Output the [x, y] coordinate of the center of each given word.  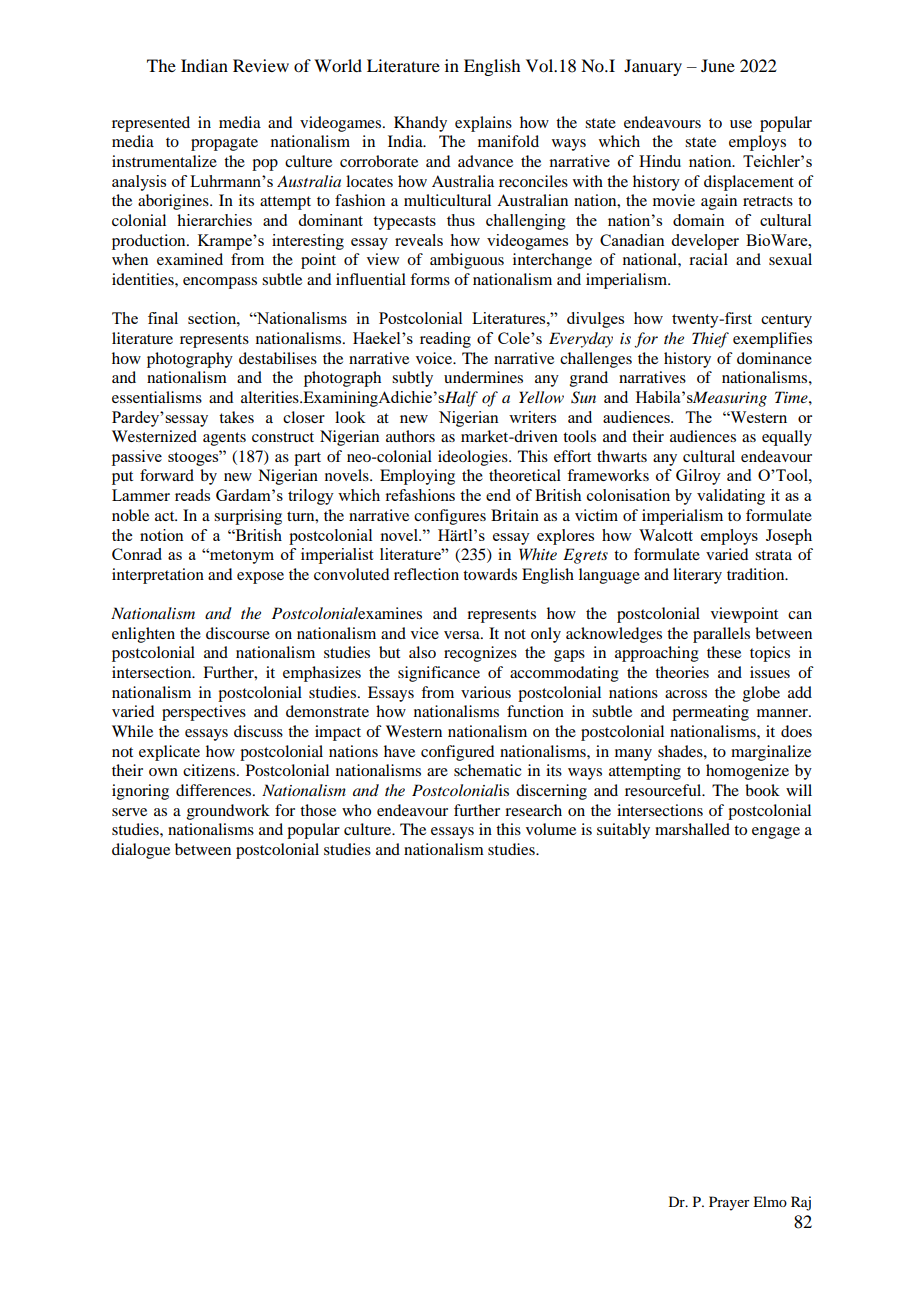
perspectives [204, 713]
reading [445, 340]
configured [457, 753]
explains [483, 124]
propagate [224, 144]
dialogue [141, 851]
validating [731, 497]
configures [450, 517]
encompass [220, 283]
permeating [710, 713]
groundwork [228, 812]
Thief [710, 340]
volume [551, 829]
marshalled [692, 829]
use [741, 124]
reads [192, 495]
